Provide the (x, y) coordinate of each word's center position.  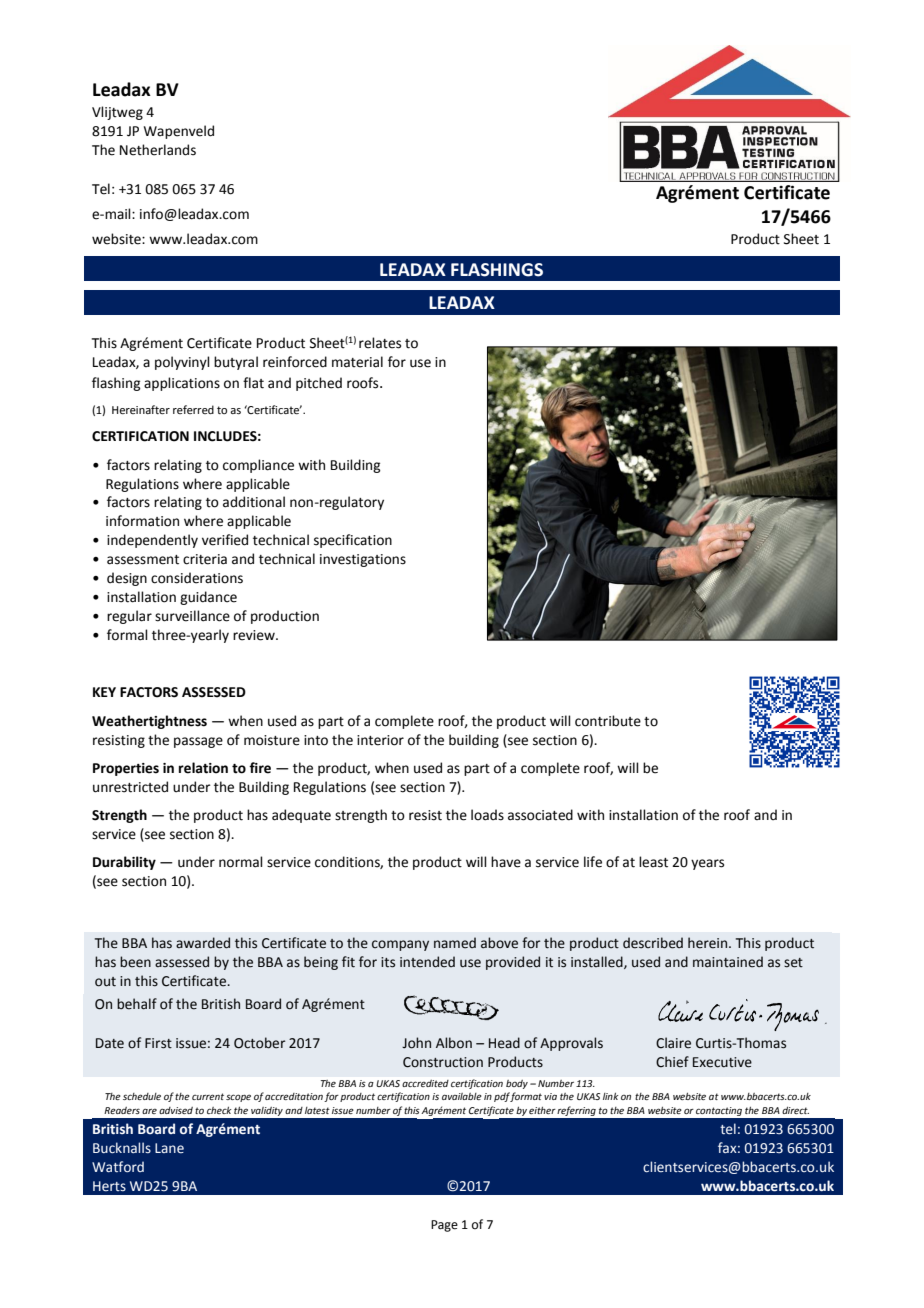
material (357, 362)
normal (241, 862)
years (707, 864)
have (506, 862)
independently (152, 541)
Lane (169, 1148)
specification (353, 541)
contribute (608, 721)
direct (795, 1110)
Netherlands (158, 150)
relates (380, 343)
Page (444, 1226)
